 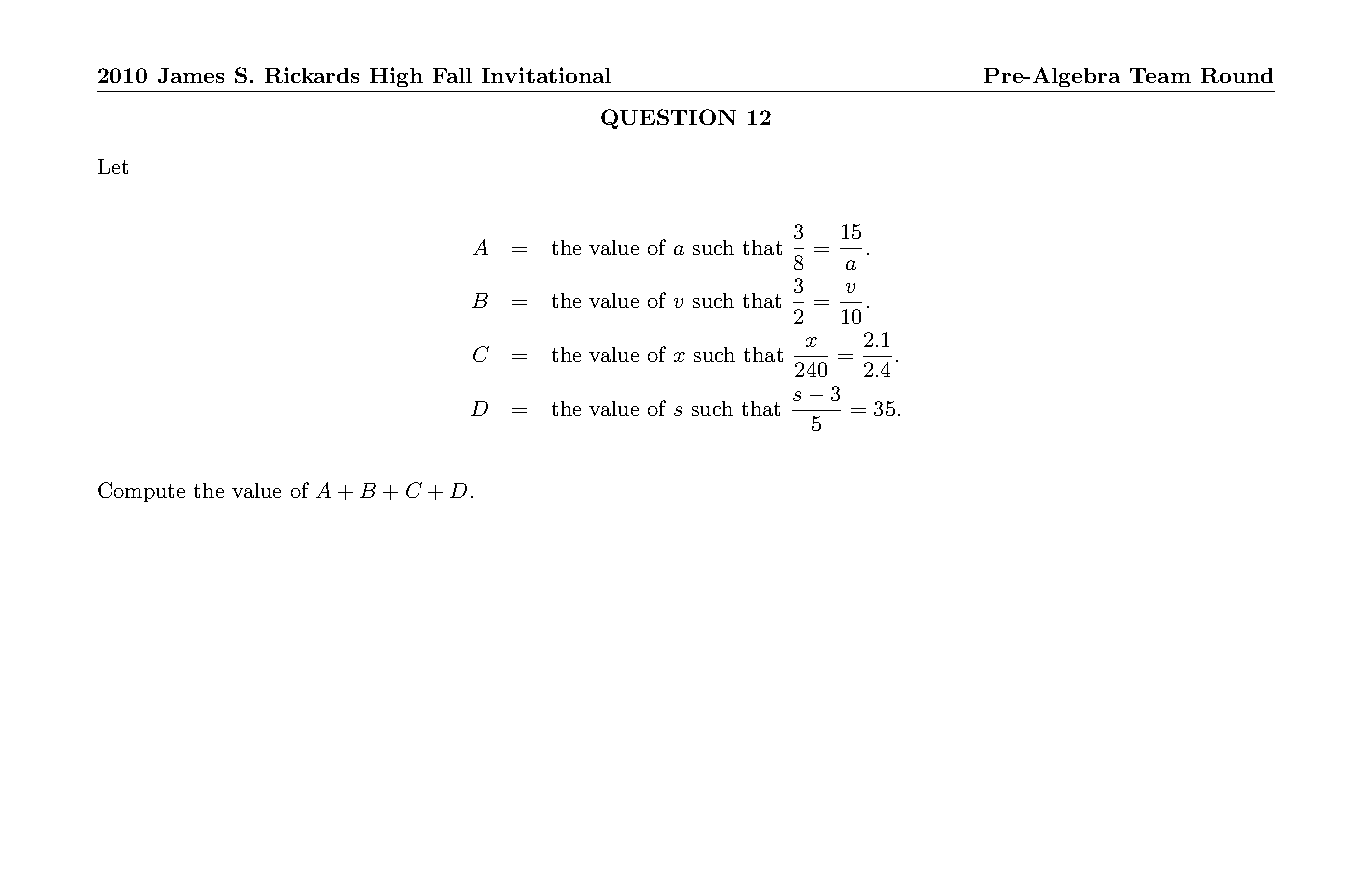 I want to click on James, so click(x=191, y=75).
